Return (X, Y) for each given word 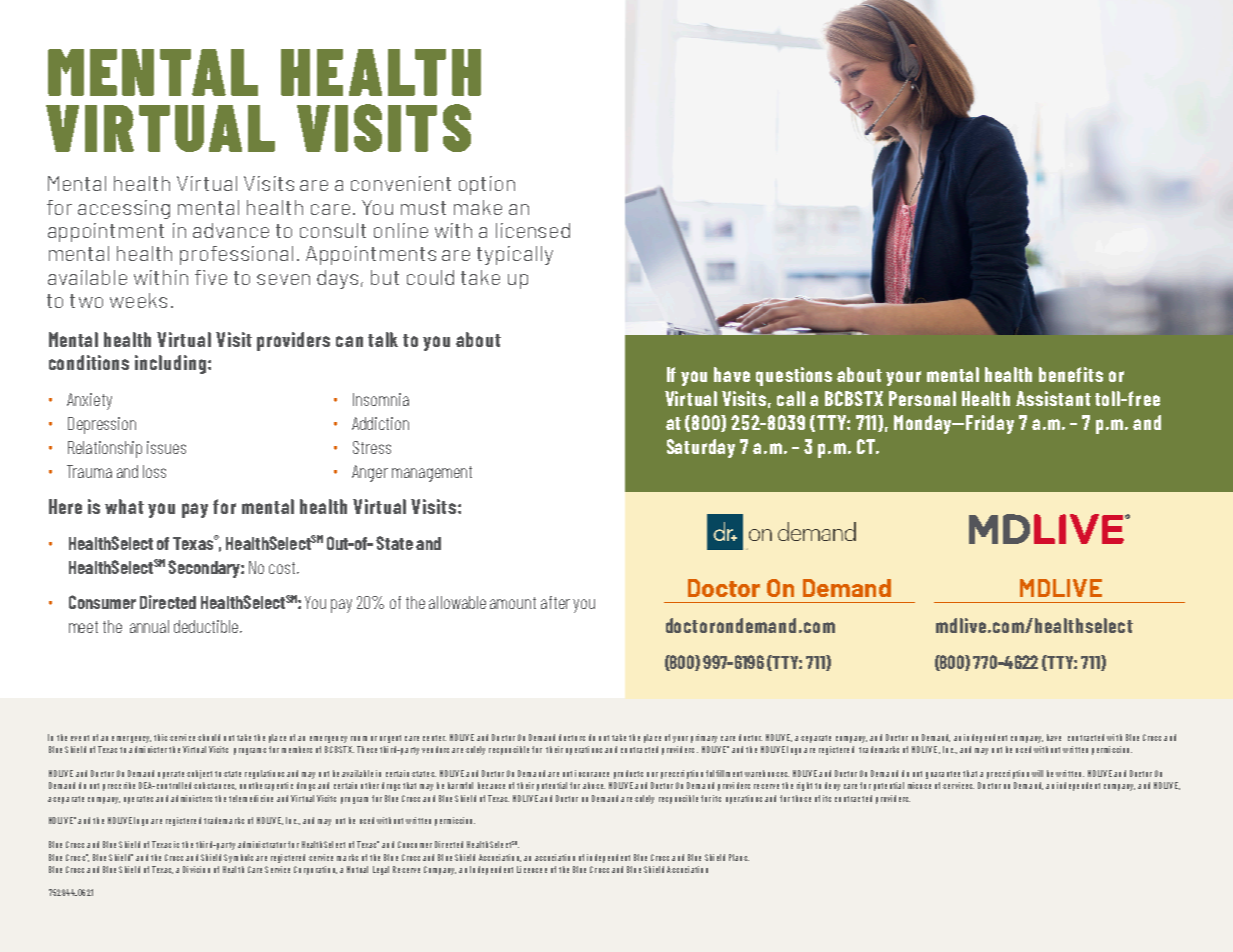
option (487, 185)
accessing (124, 209)
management (432, 474)
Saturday (701, 448)
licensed (533, 230)
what (124, 506)
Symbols (238, 858)
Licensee (532, 869)
